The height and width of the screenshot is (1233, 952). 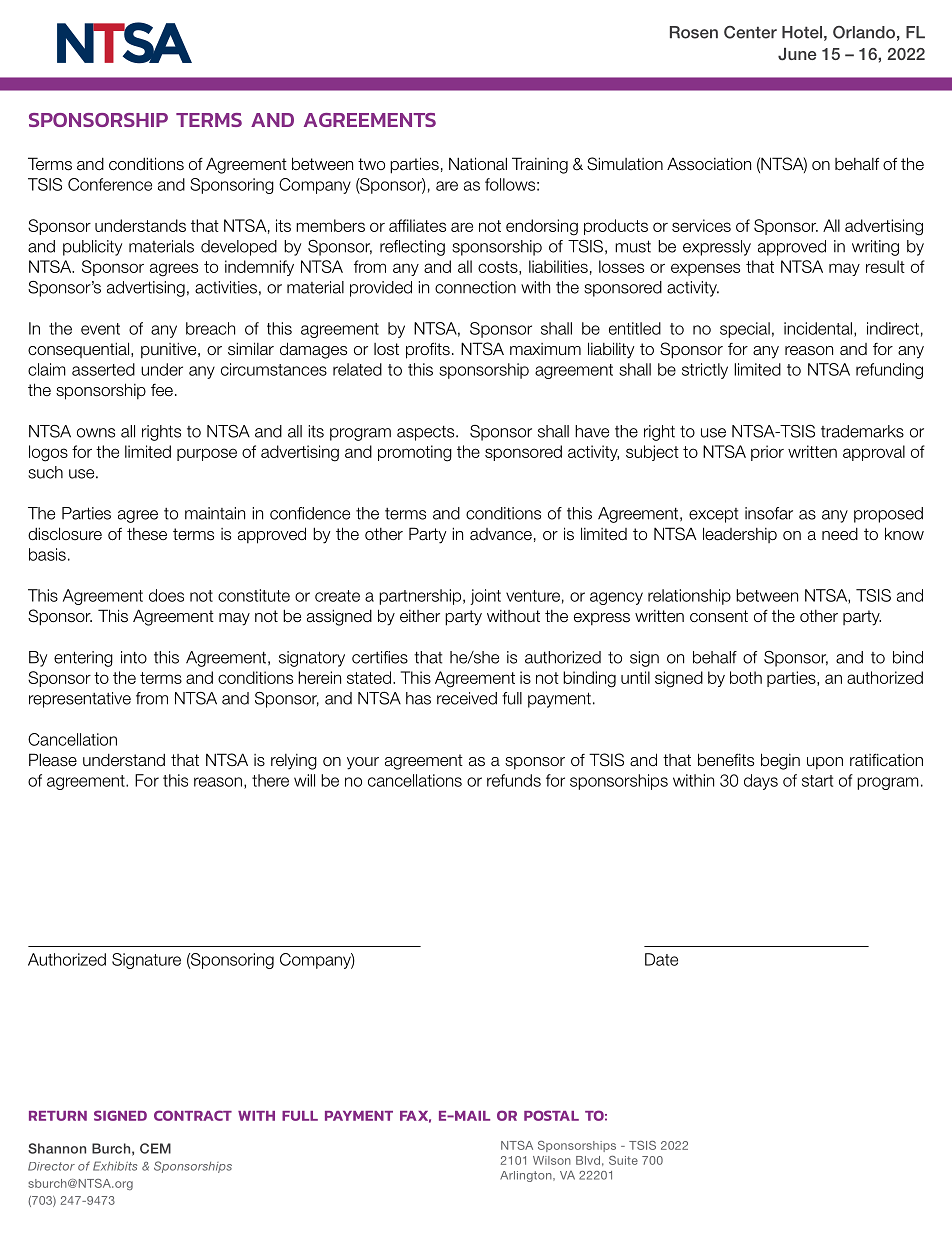 I want to click on Suite, so click(x=623, y=1160).
